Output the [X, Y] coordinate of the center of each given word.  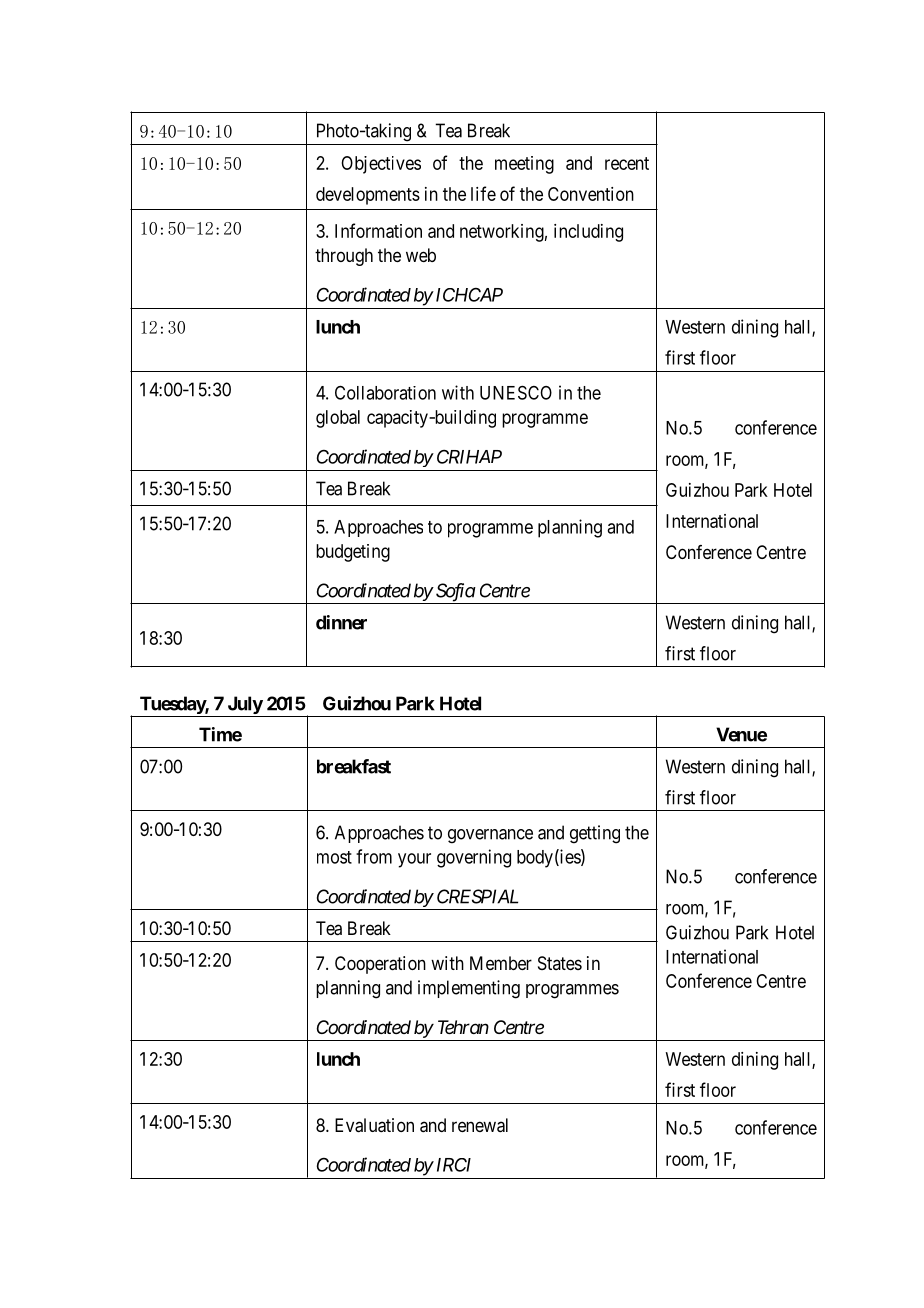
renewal [480, 1125]
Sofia [454, 593]
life [483, 193]
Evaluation [374, 1125]
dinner [341, 622]
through [344, 257]
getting [595, 834]
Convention [591, 194]
